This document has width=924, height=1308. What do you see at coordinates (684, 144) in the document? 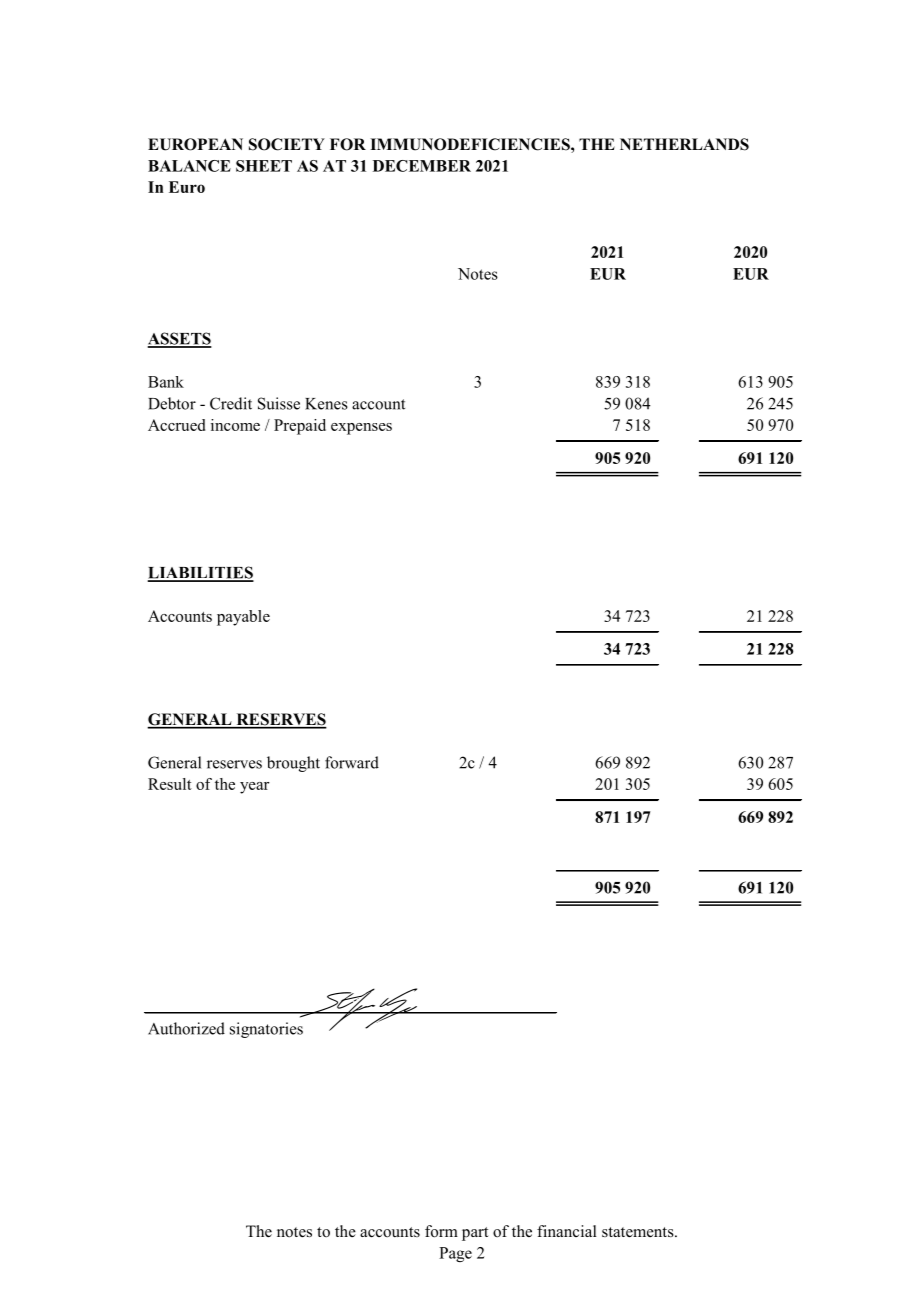
I see `NETHERLANDS` at bounding box center [684, 144].
